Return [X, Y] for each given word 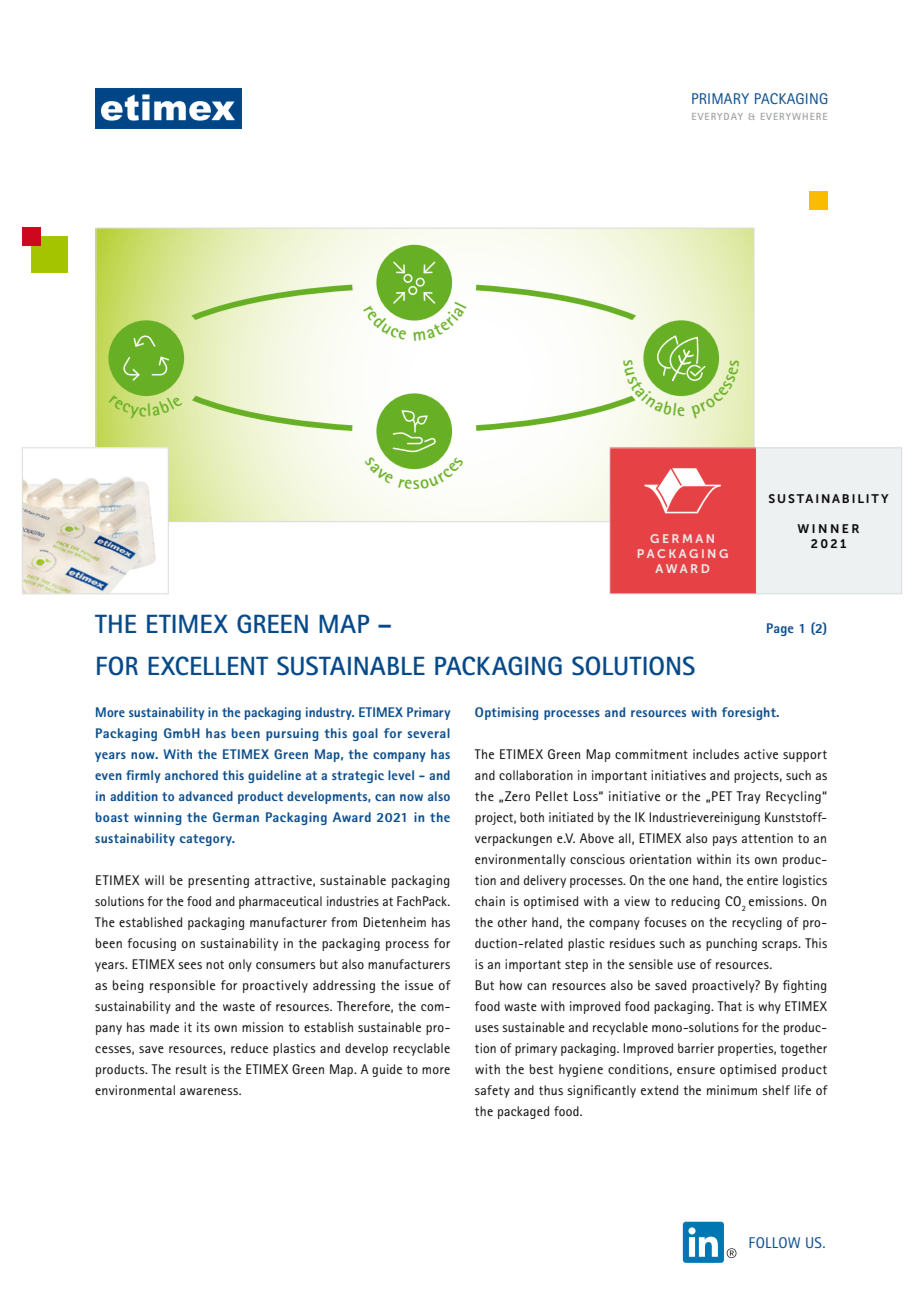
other [512, 922]
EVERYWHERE [794, 116]
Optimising [506, 713]
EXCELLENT [208, 666]
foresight [750, 713]
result [191, 1069]
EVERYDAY [717, 116]
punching [731, 944]
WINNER [828, 528]
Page [780, 629]
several [429, 733]
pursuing [292, 734]
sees [190, 965]
